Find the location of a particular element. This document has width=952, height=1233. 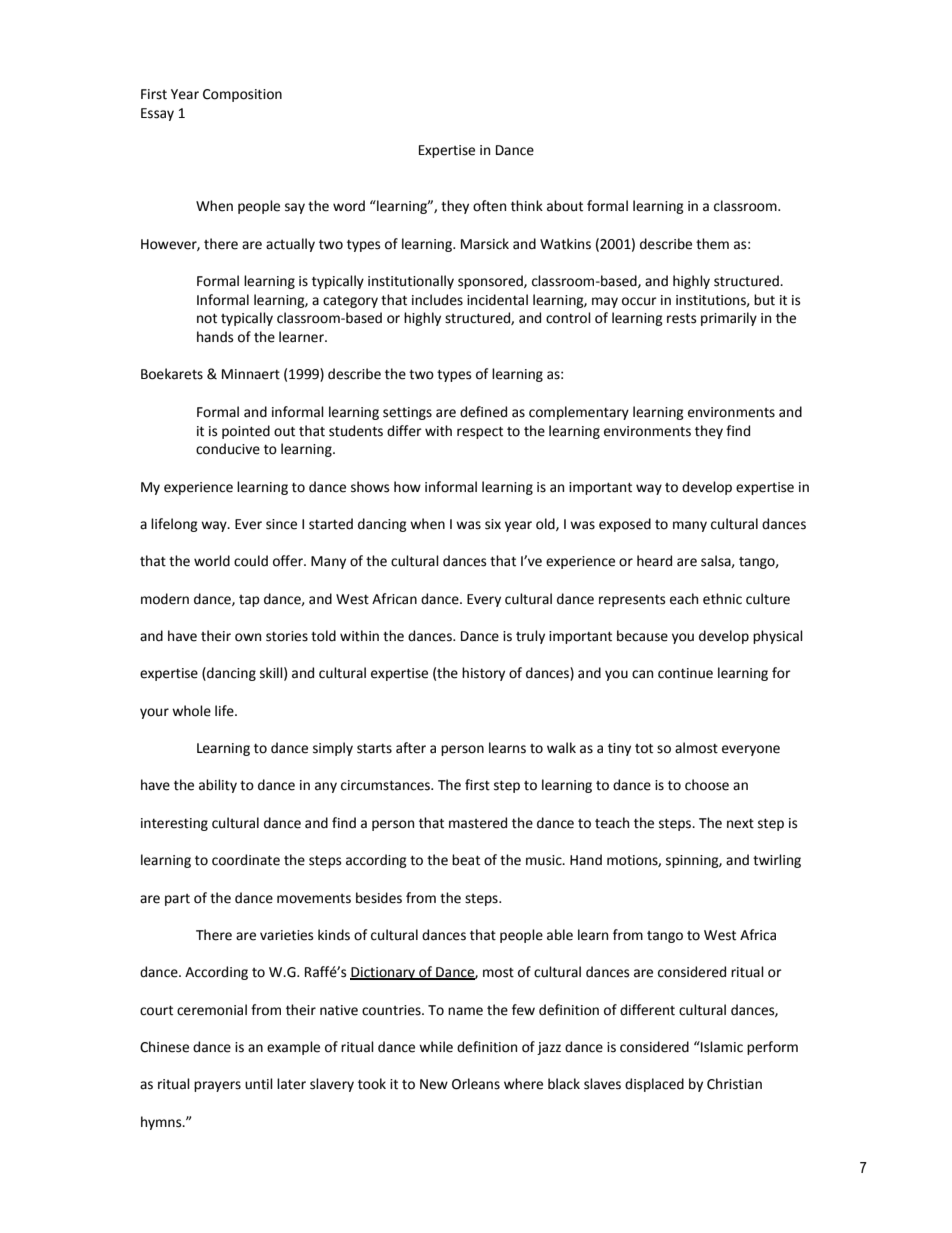

often is located at coordinates (489, 206).
